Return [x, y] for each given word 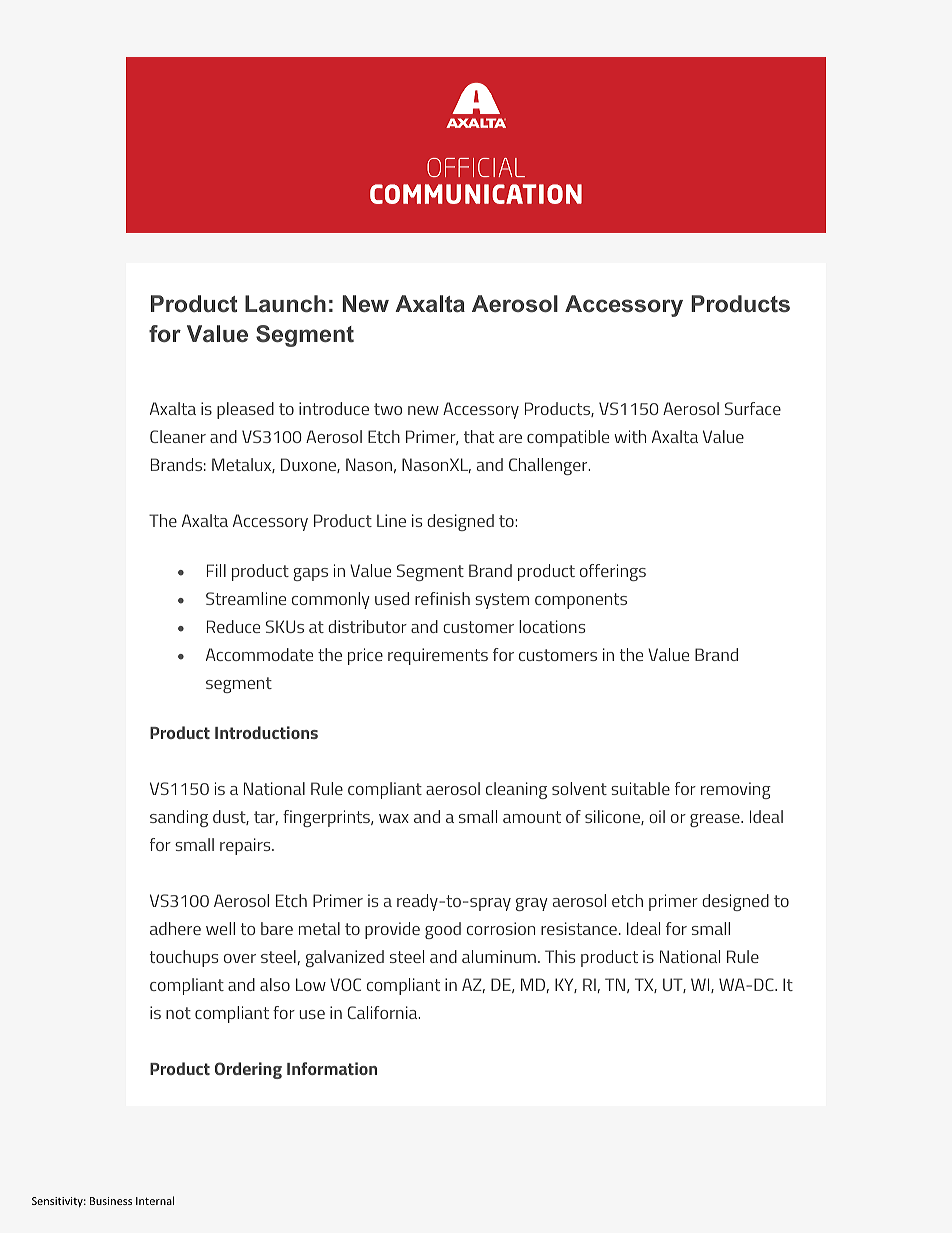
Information [332, 1068]
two [388, 409]
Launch [285, 303]
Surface [753, 408]
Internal [155, 1200]
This [560, 956]
